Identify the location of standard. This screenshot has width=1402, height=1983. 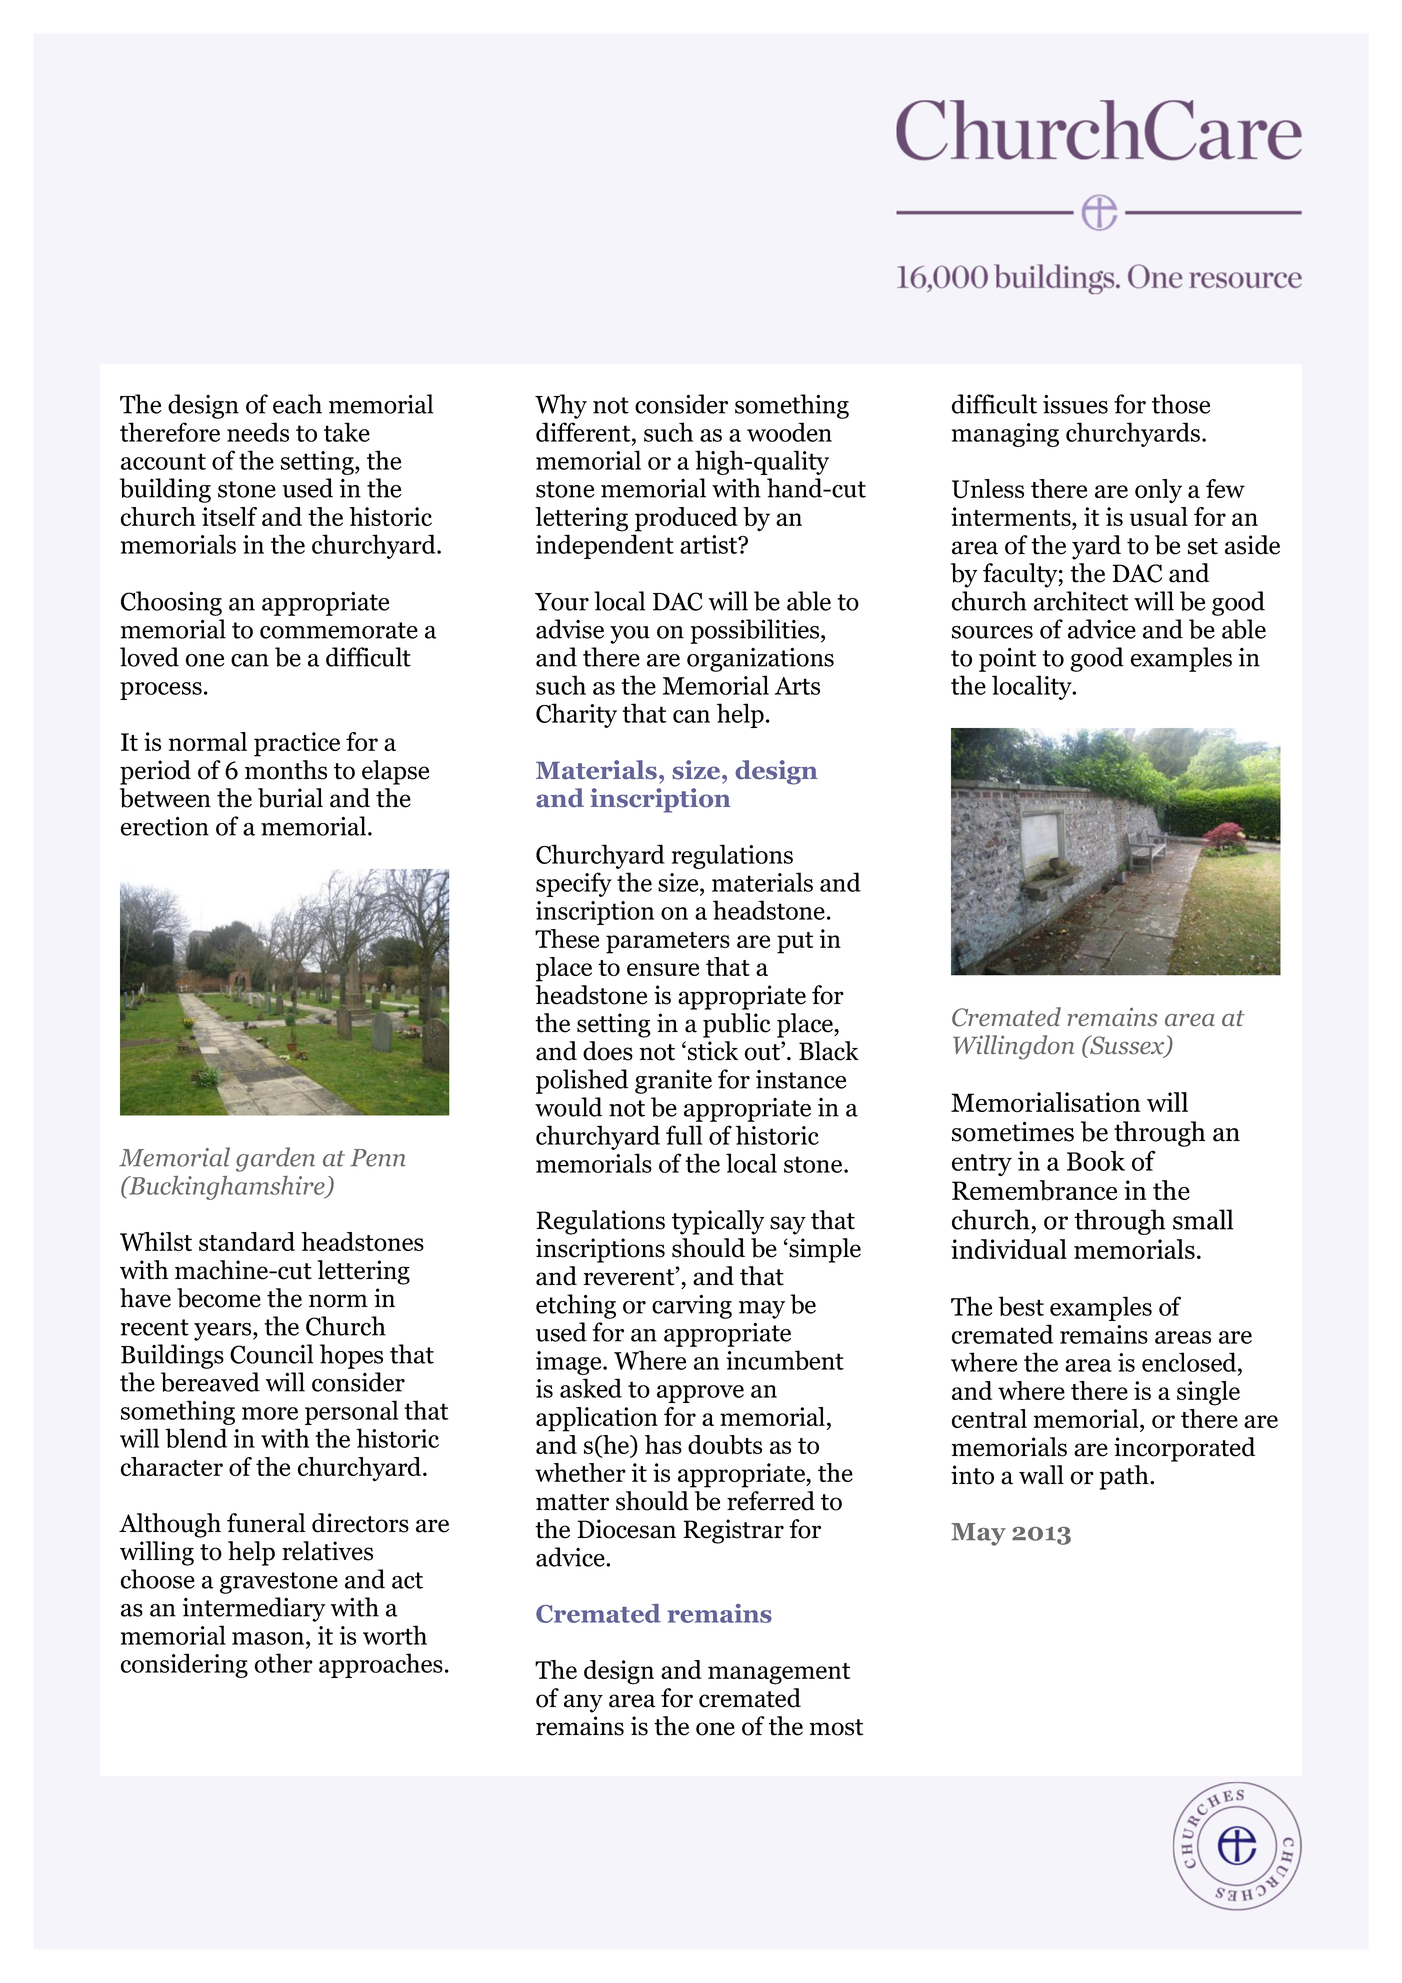
(247, 1241).
